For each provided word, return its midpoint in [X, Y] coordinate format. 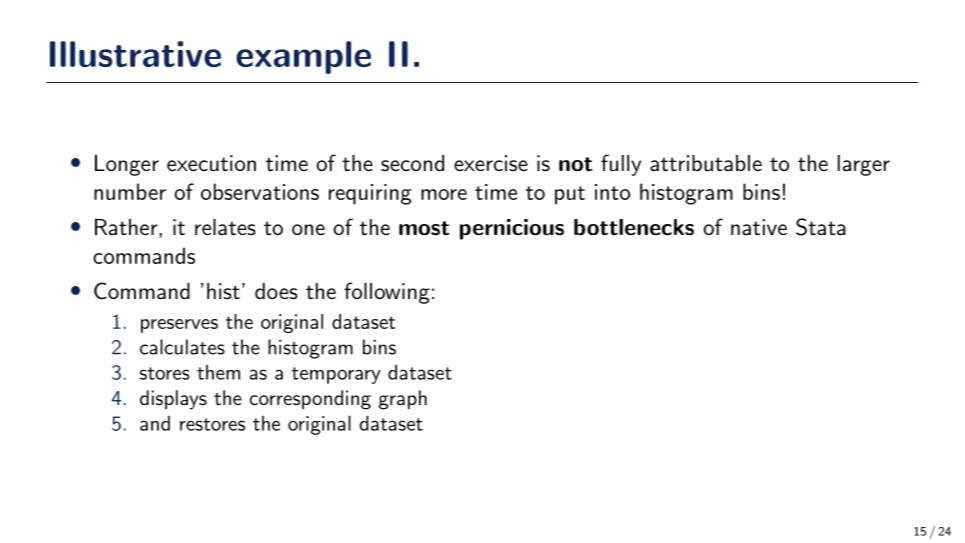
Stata [821, 227]
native [759, 227]
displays [173, 400]
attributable [706, 163]
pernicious [512, 229]
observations [260, 191]
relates [225, 227]
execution [211, 163]
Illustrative [135, 54]
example [303, 57]
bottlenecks [634, 227]
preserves [179, 326]
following [387, 293]
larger [864, 165]
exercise [491, 163]
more [444, 194]
